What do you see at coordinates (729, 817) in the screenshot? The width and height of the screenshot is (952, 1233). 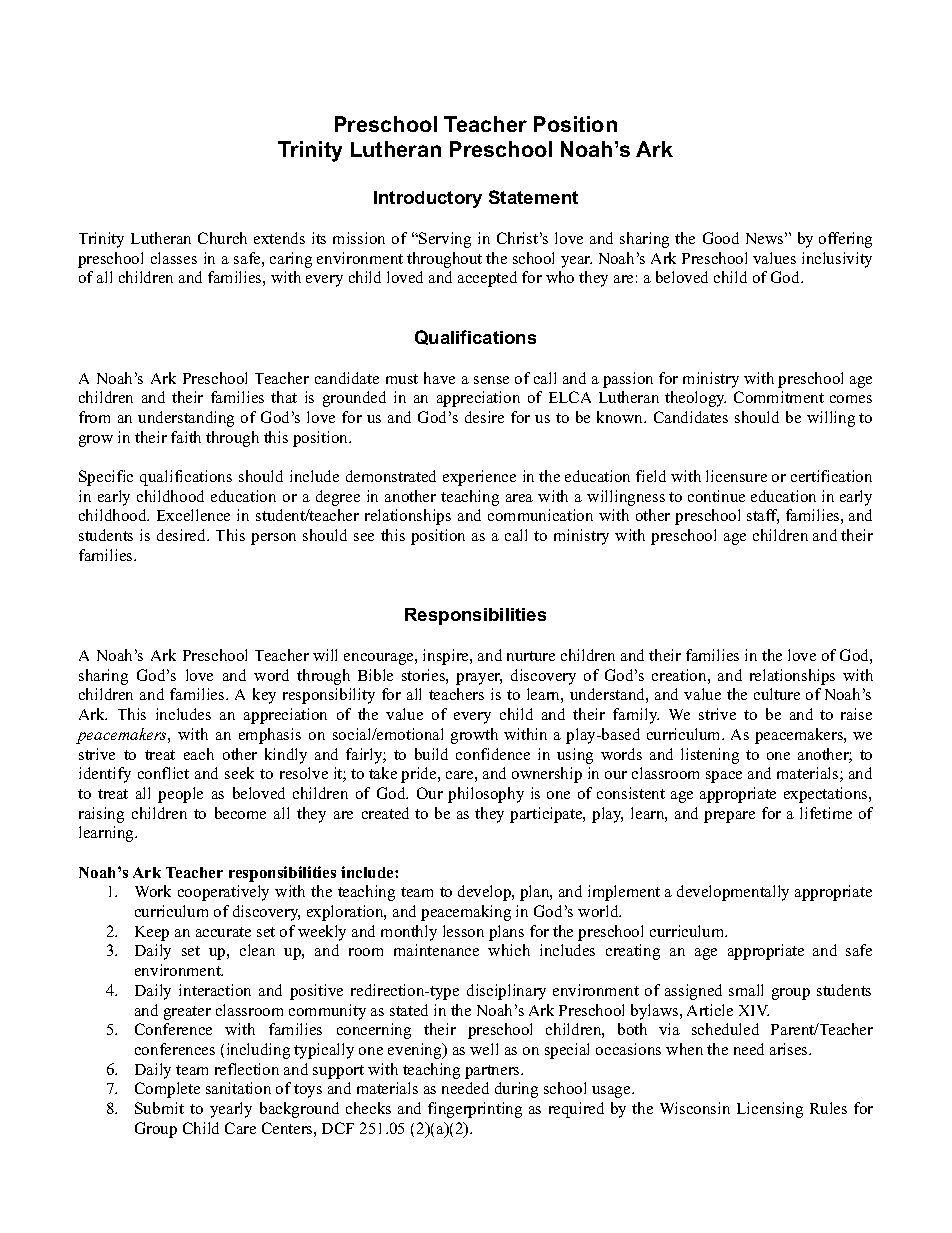 I see `prepare` at bounding box center [729, 817].
